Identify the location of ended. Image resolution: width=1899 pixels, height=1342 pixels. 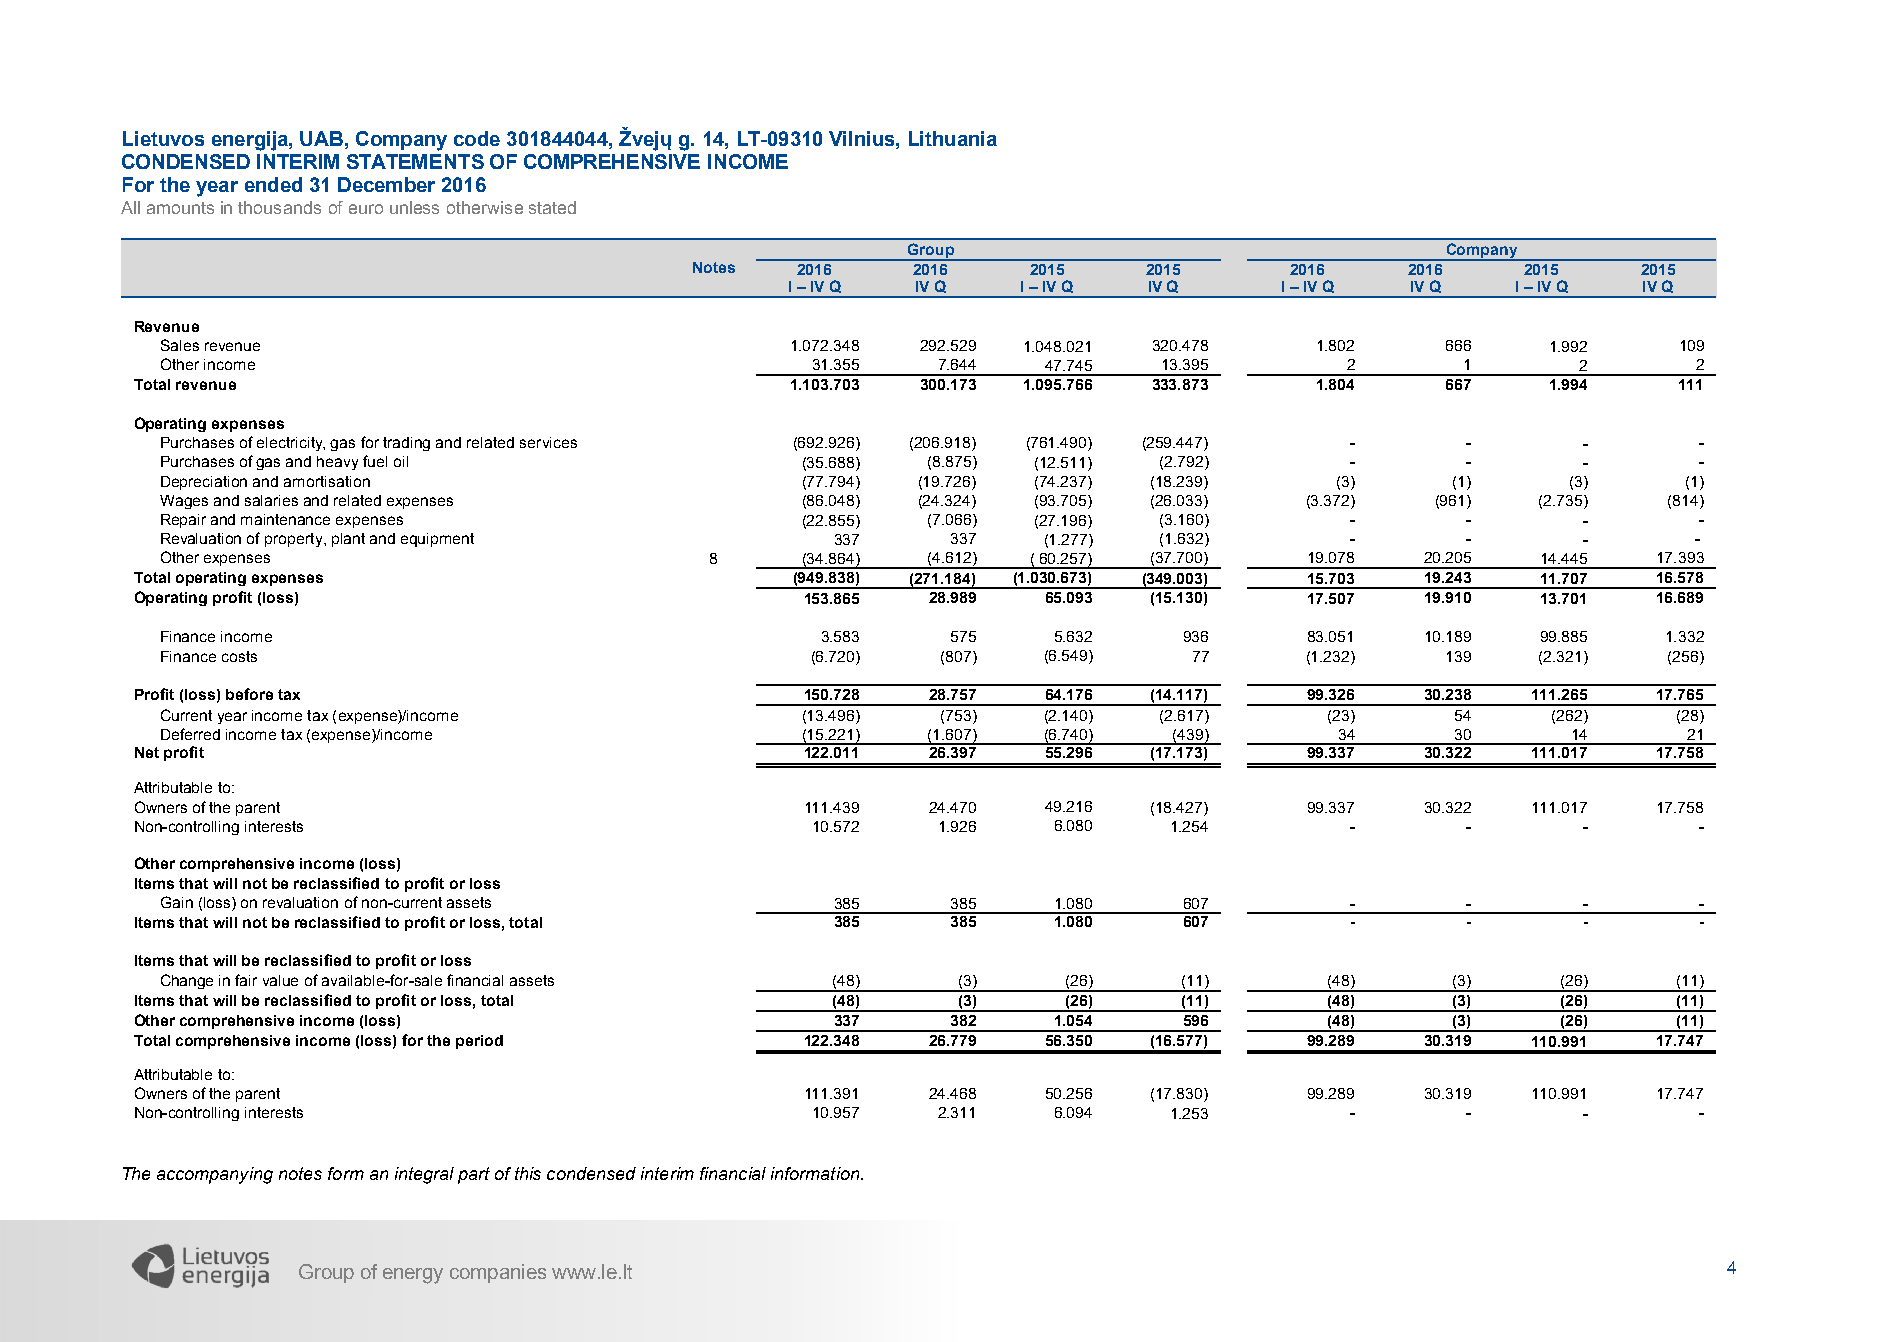
(273, 184).
